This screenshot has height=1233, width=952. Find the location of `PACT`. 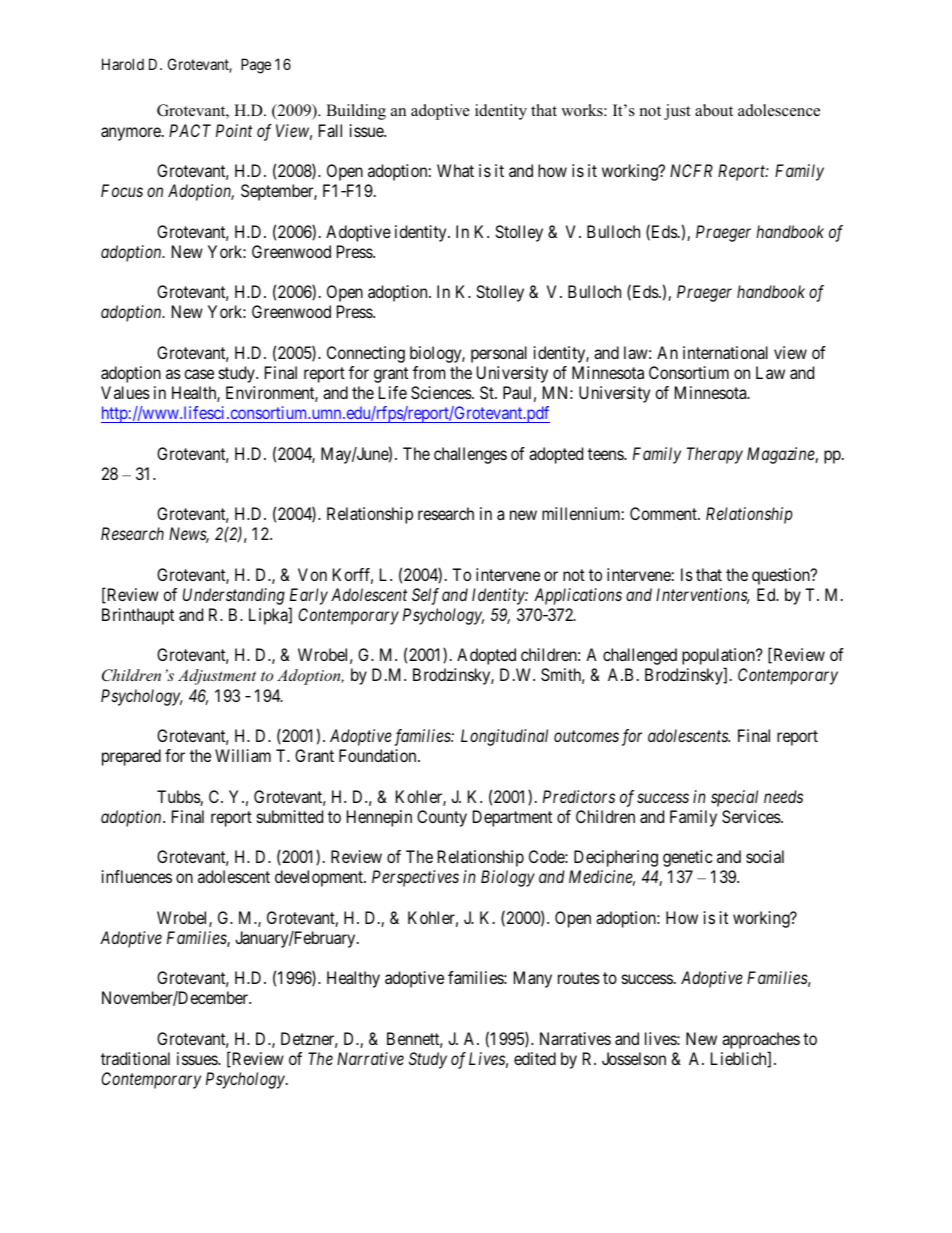

PACT is located at coordinates (190, 130).
